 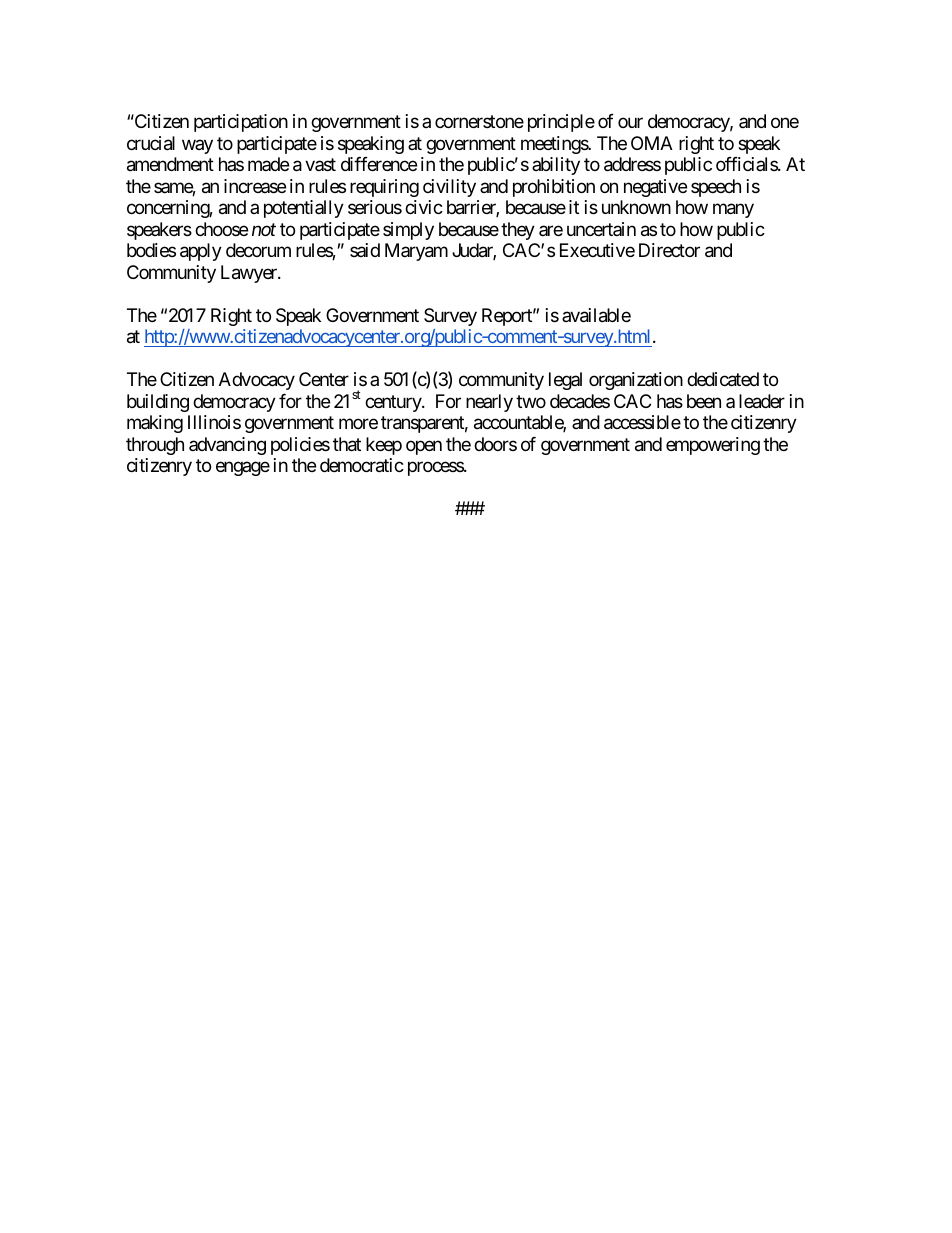 I want to click on open, so click(x=424, y=447).
